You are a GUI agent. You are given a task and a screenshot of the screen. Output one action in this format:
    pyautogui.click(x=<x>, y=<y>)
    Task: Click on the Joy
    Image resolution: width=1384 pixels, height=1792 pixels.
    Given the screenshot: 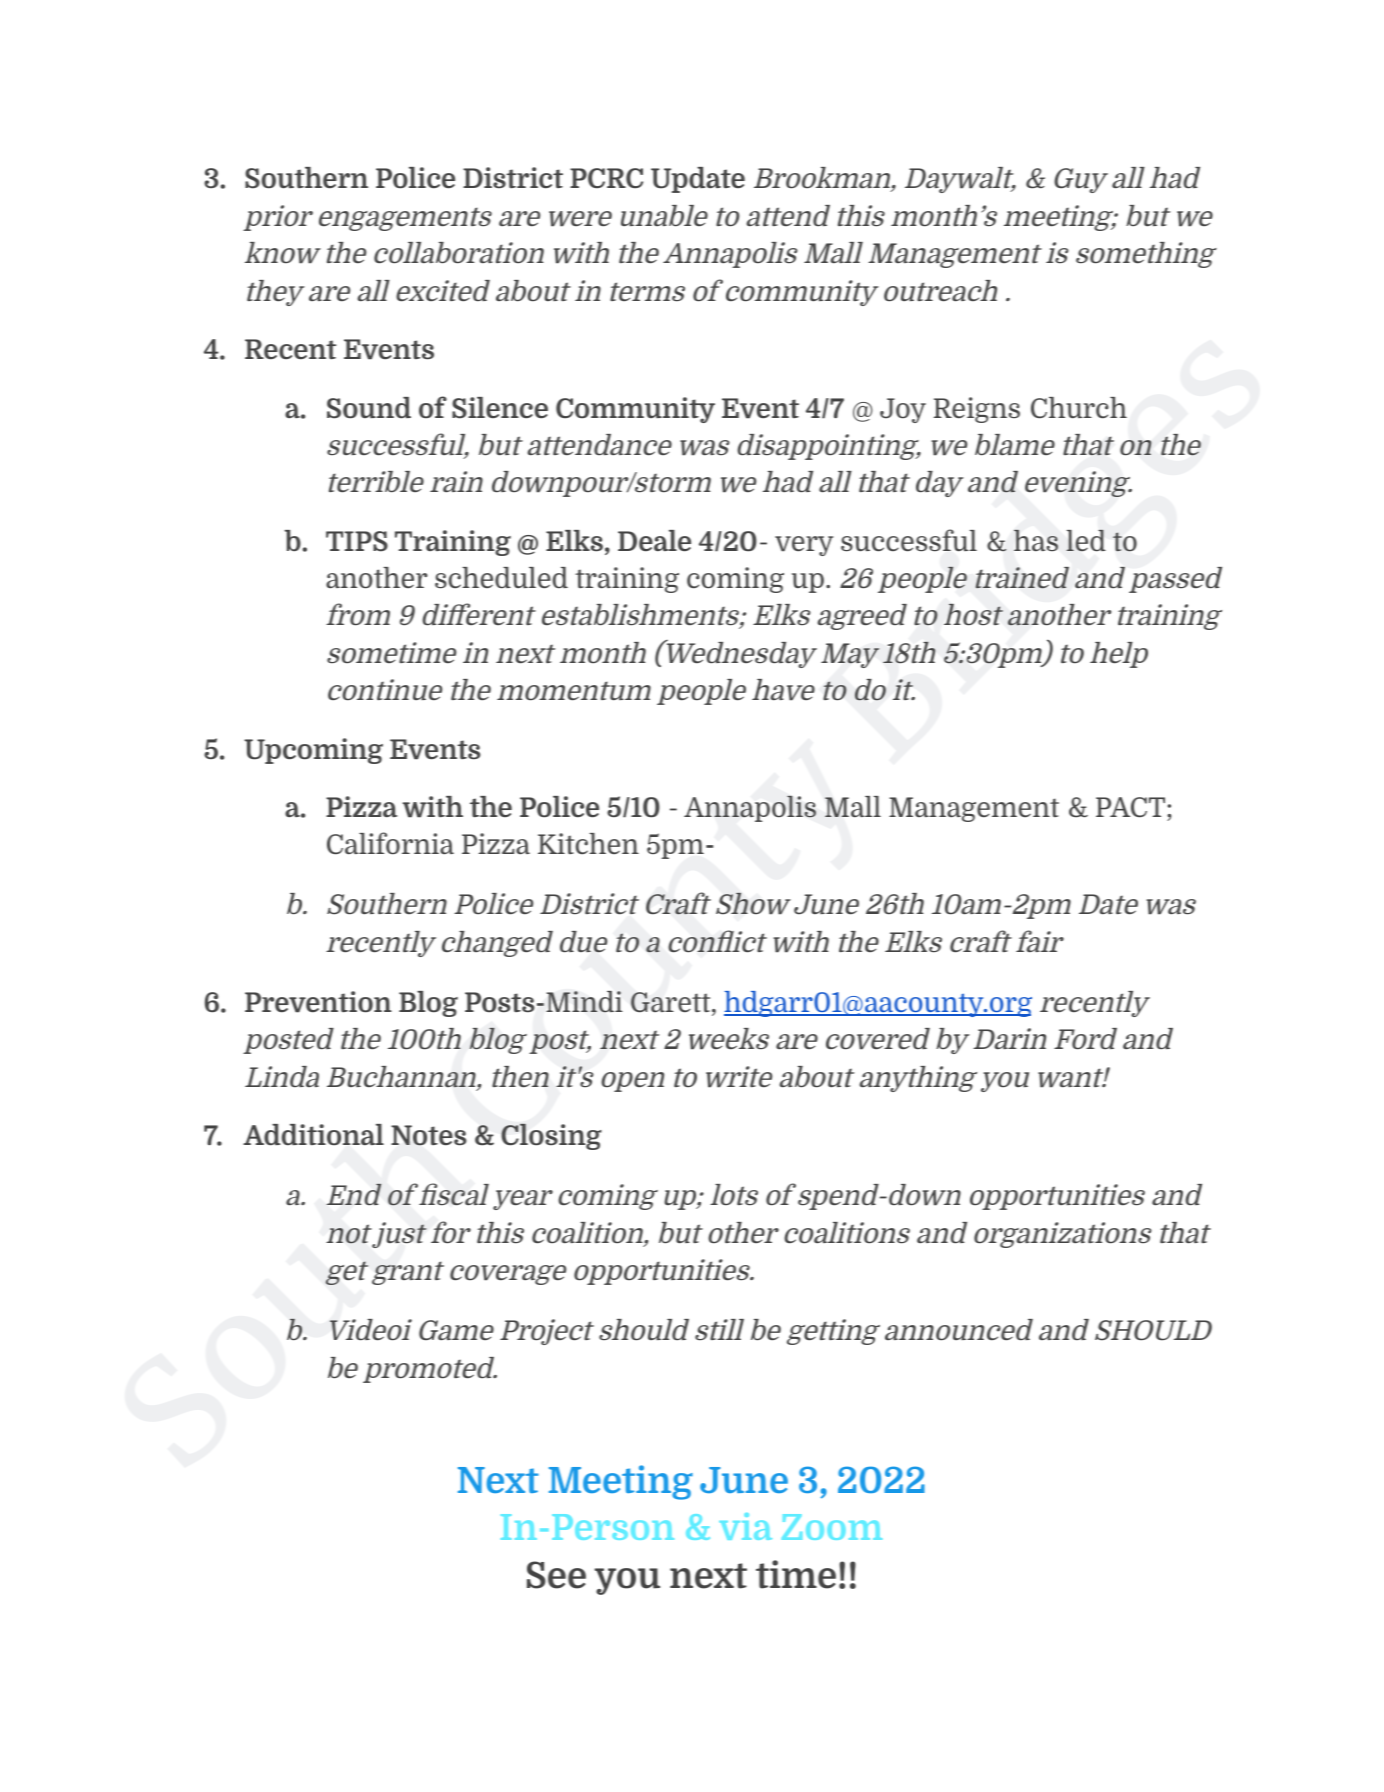 What is the action you would take?
    pyautogui.click(x=903, y=410)
